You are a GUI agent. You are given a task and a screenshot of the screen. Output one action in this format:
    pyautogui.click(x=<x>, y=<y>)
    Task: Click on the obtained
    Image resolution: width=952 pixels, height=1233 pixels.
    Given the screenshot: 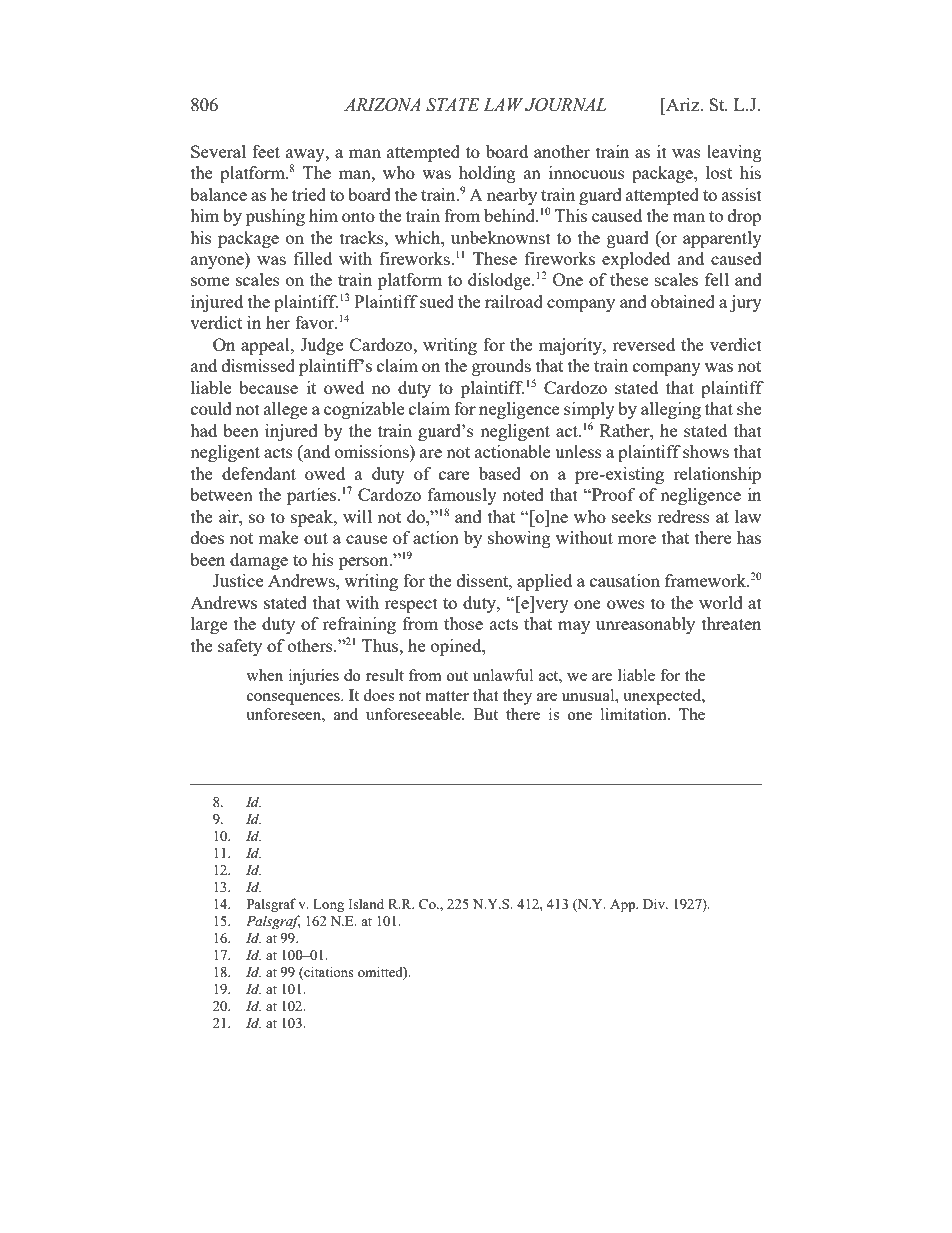 What is the action you would take?
    pyautogui.click(x=683, y=301)
